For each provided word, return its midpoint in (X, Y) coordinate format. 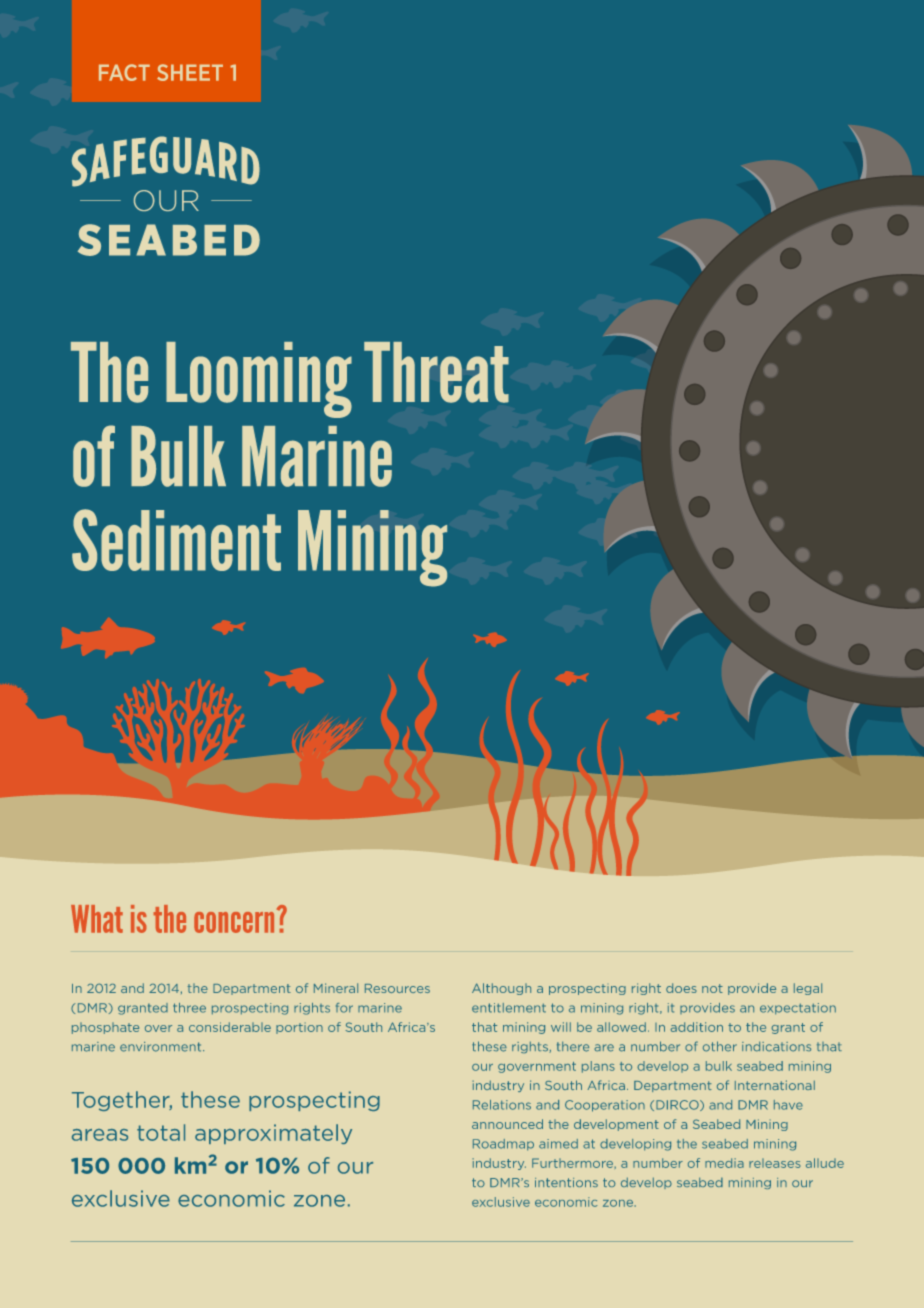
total (161, 1132)
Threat (436, 372)
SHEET (190, 72)
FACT (124, 72)
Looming (259, 380)
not (712, 988)
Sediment (176, 540)
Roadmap (503, 1145)
